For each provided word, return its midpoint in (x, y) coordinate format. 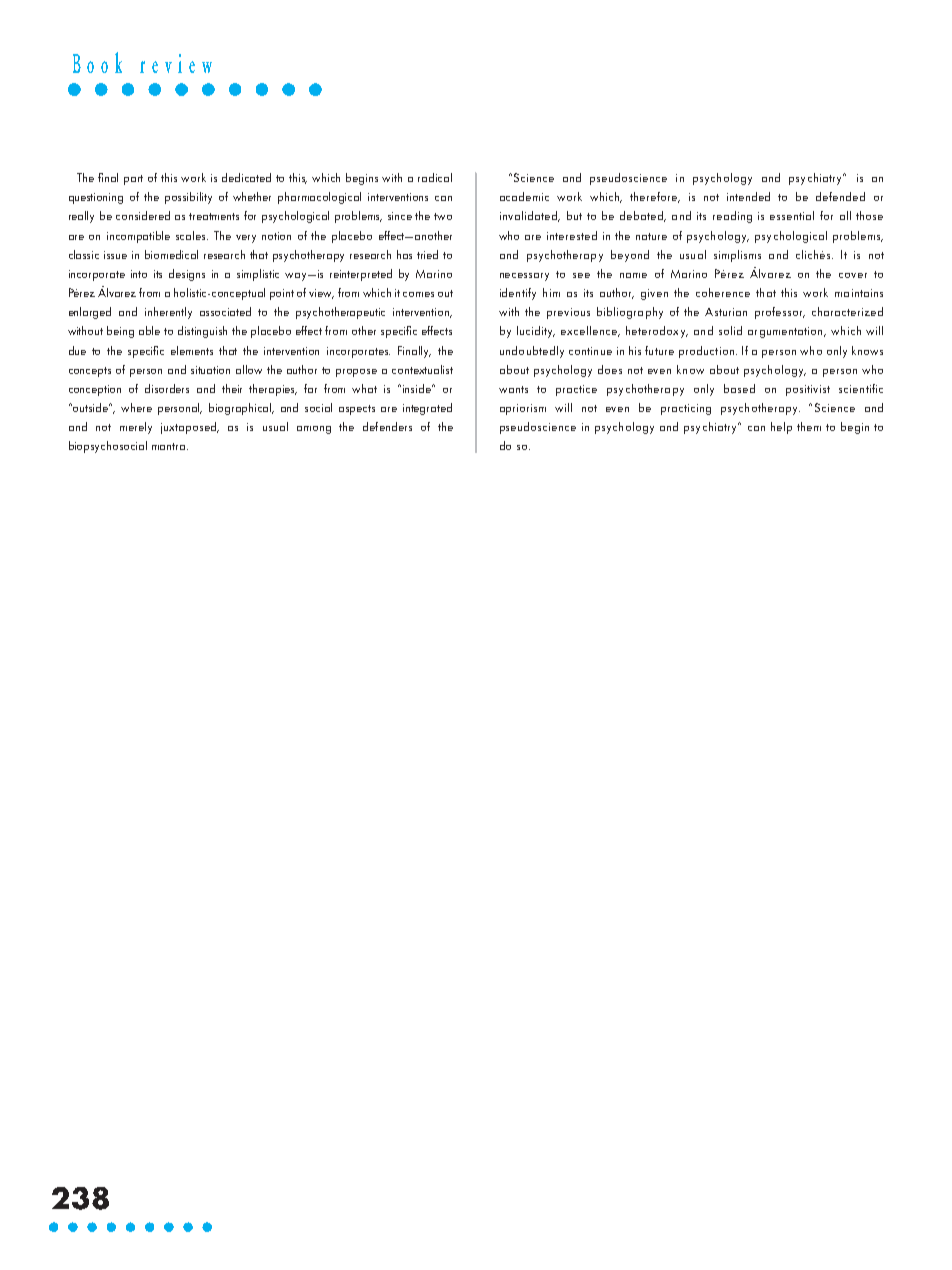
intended (748, 196)
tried (427, 254)
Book (97, 62)
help (781, 428)
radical (435, 177)
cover (853, 275)
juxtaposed (190, 428)
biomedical (171, 254)
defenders (387, 426)
